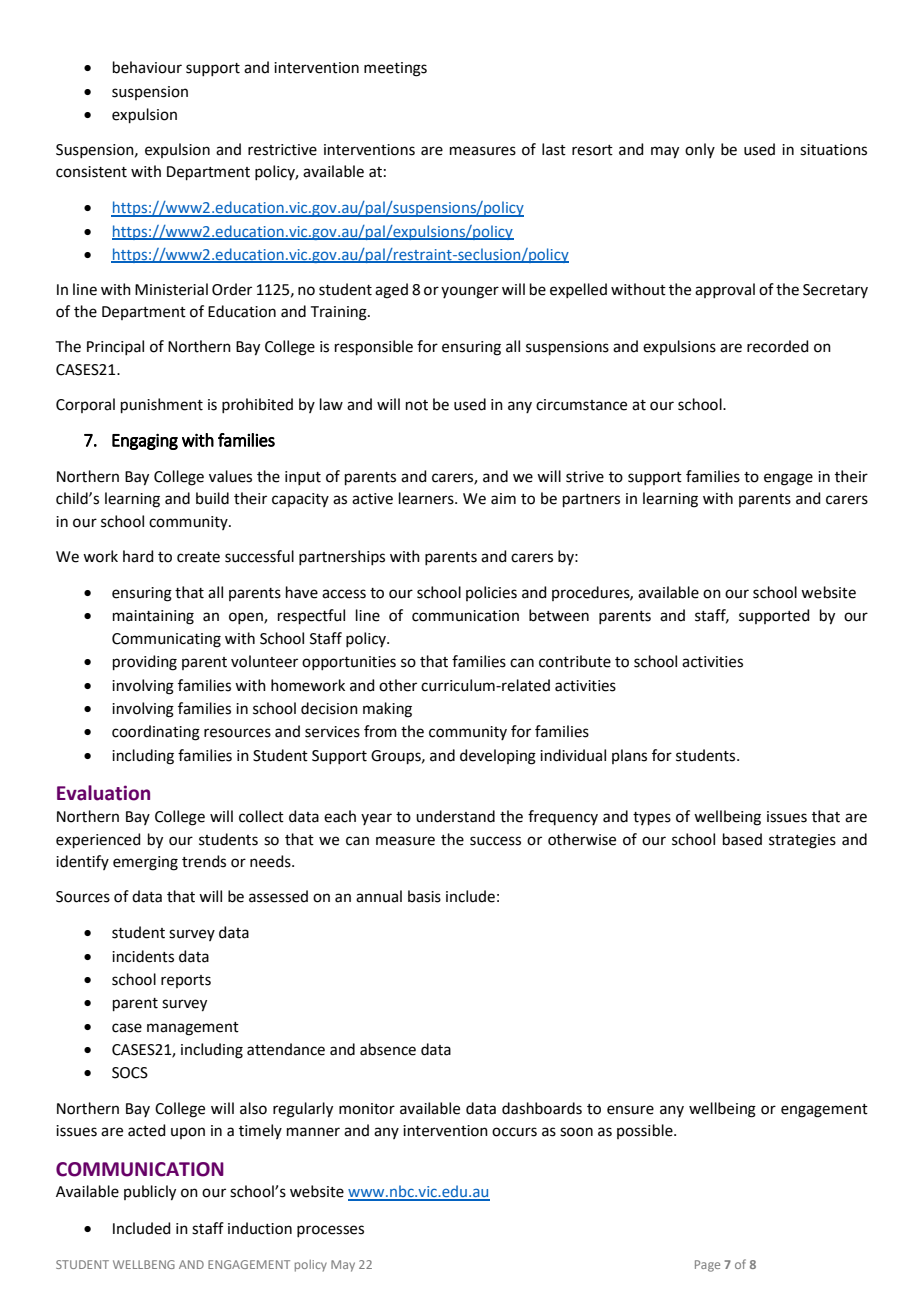  I want to click on making, so click(387, 710).
